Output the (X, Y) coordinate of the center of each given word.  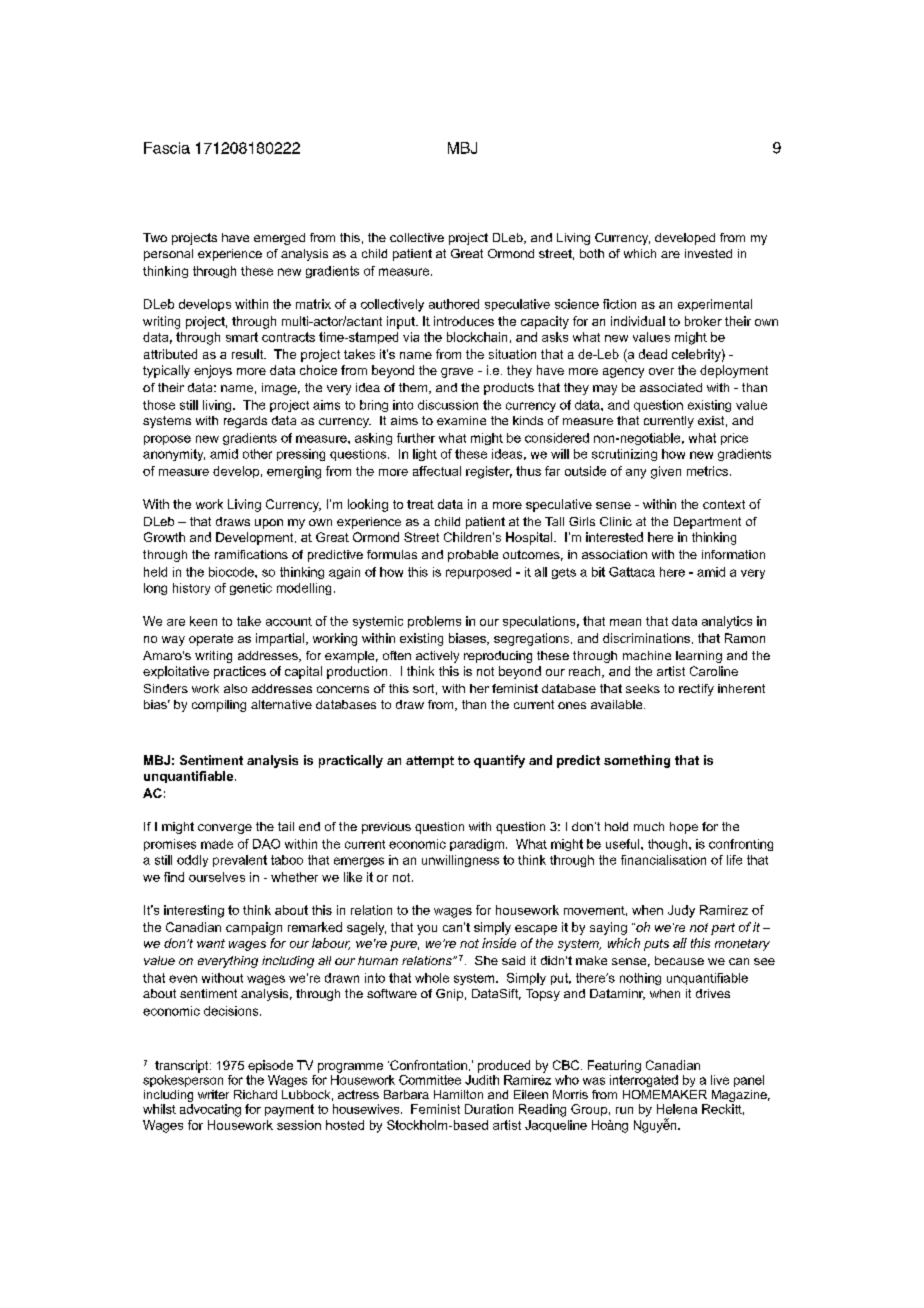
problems (434, 622)
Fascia (167, 148)
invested (708, 253)
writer (213, 1094)
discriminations (646, 638)
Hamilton (458, 1094)
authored (454, 304)
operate (211, 640)
